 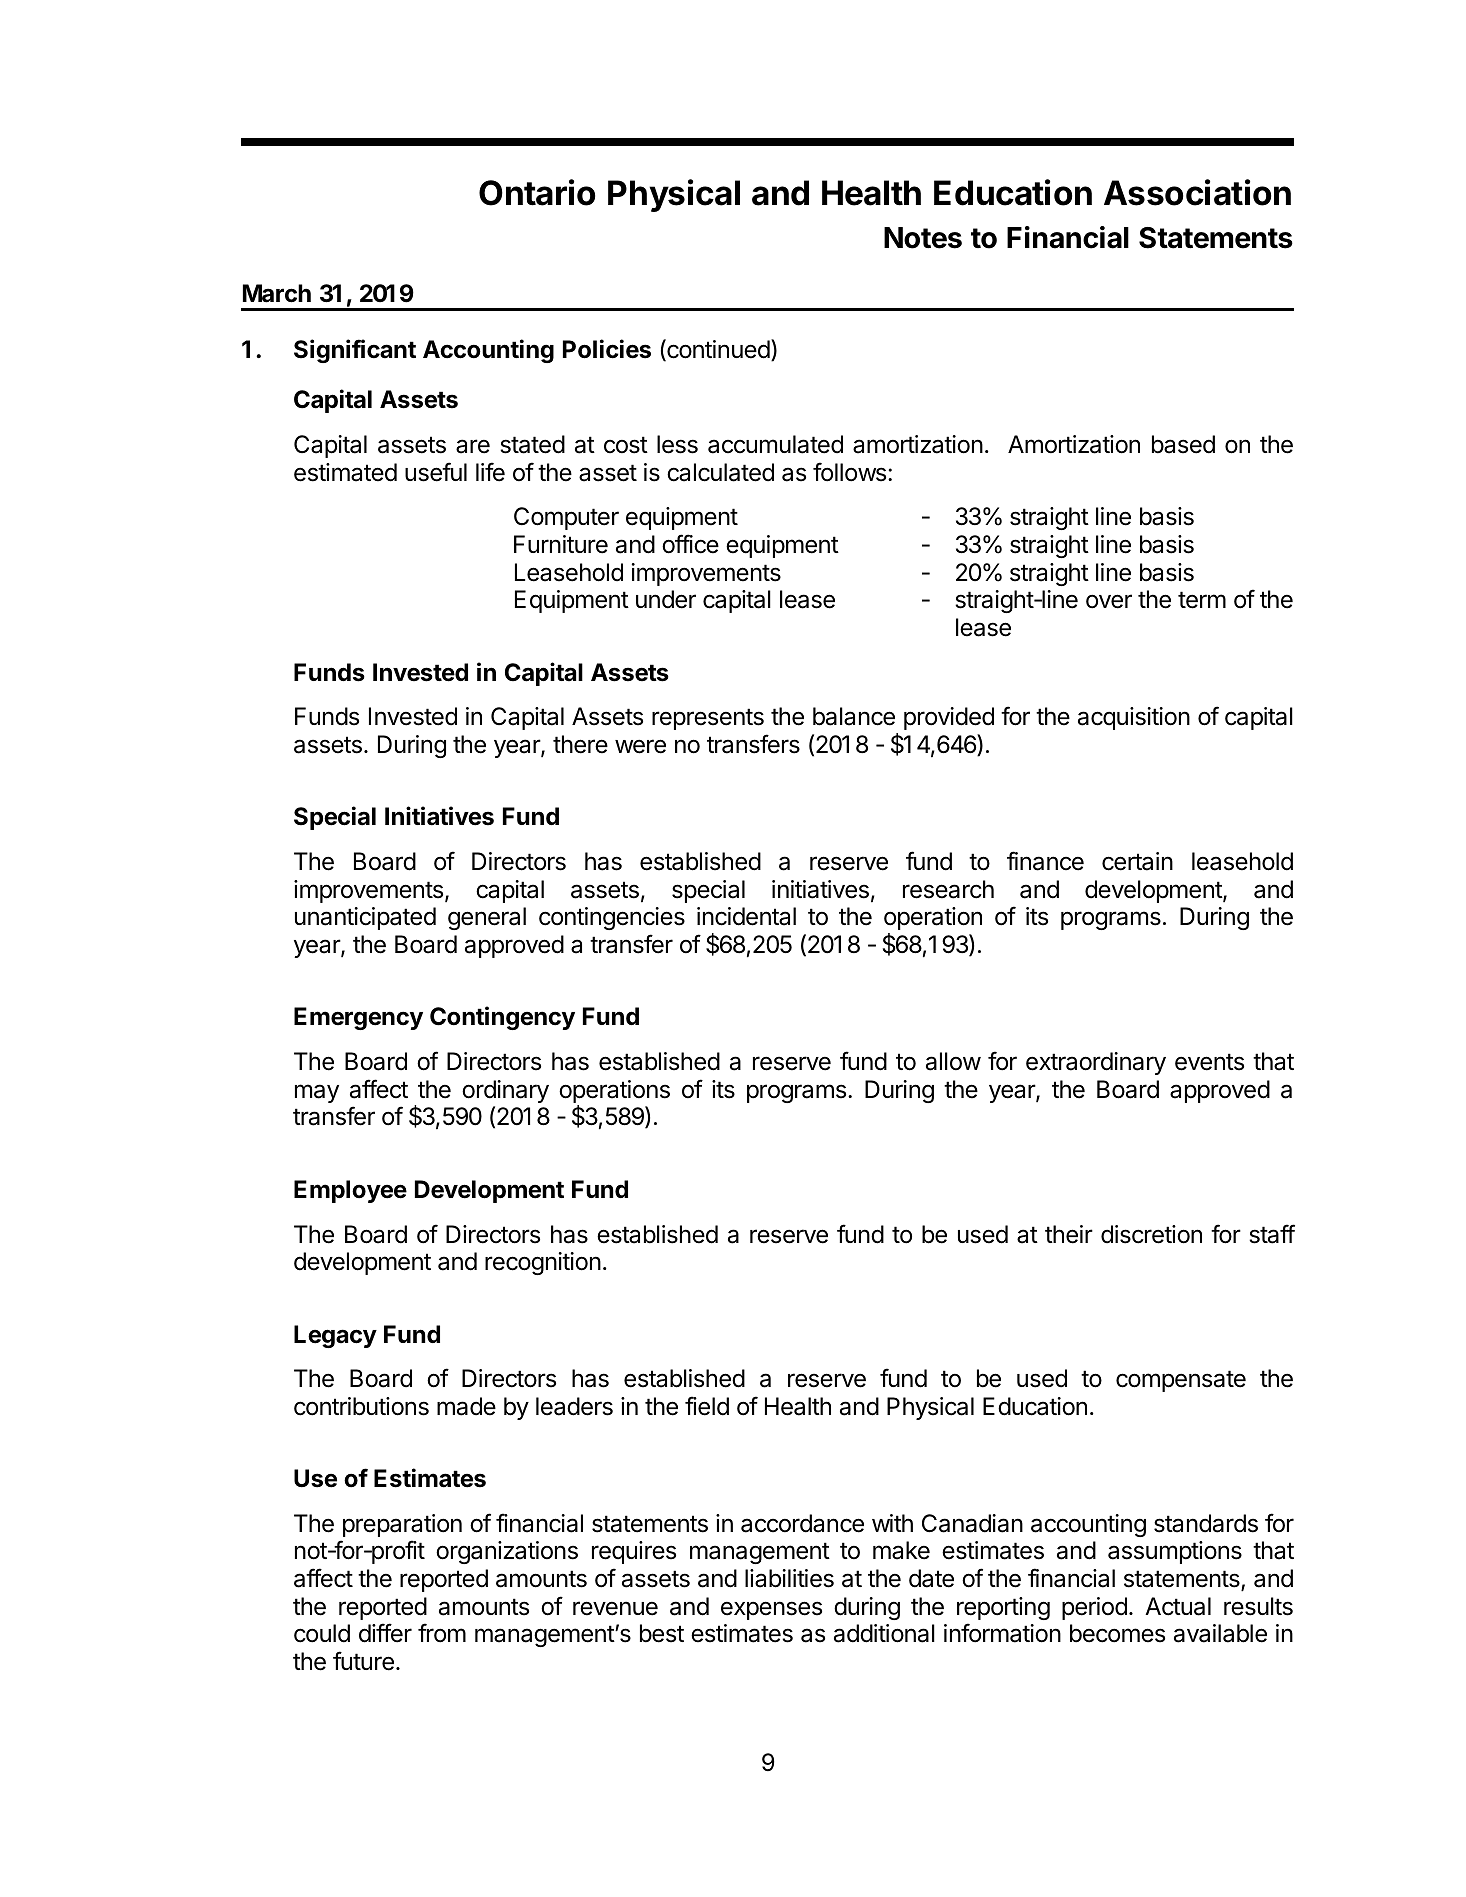 What do you see at coordinates (708, 719) in the screenshot?
I see `represents` at bounding box center [708, 719].
